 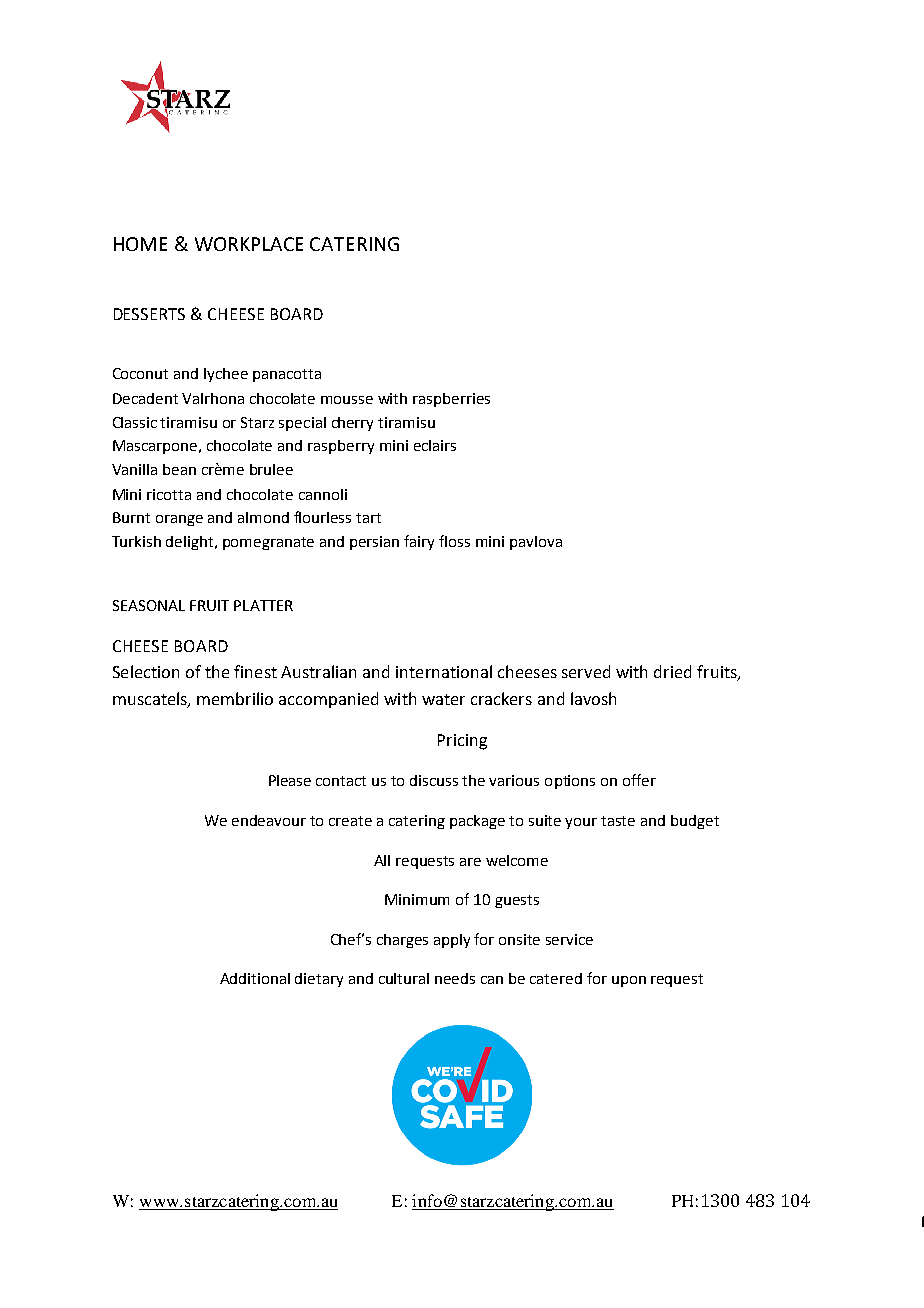 What do you see at coordinates (434, 780) in the document?
I see `discuss` at bounding box center [434, 780].
